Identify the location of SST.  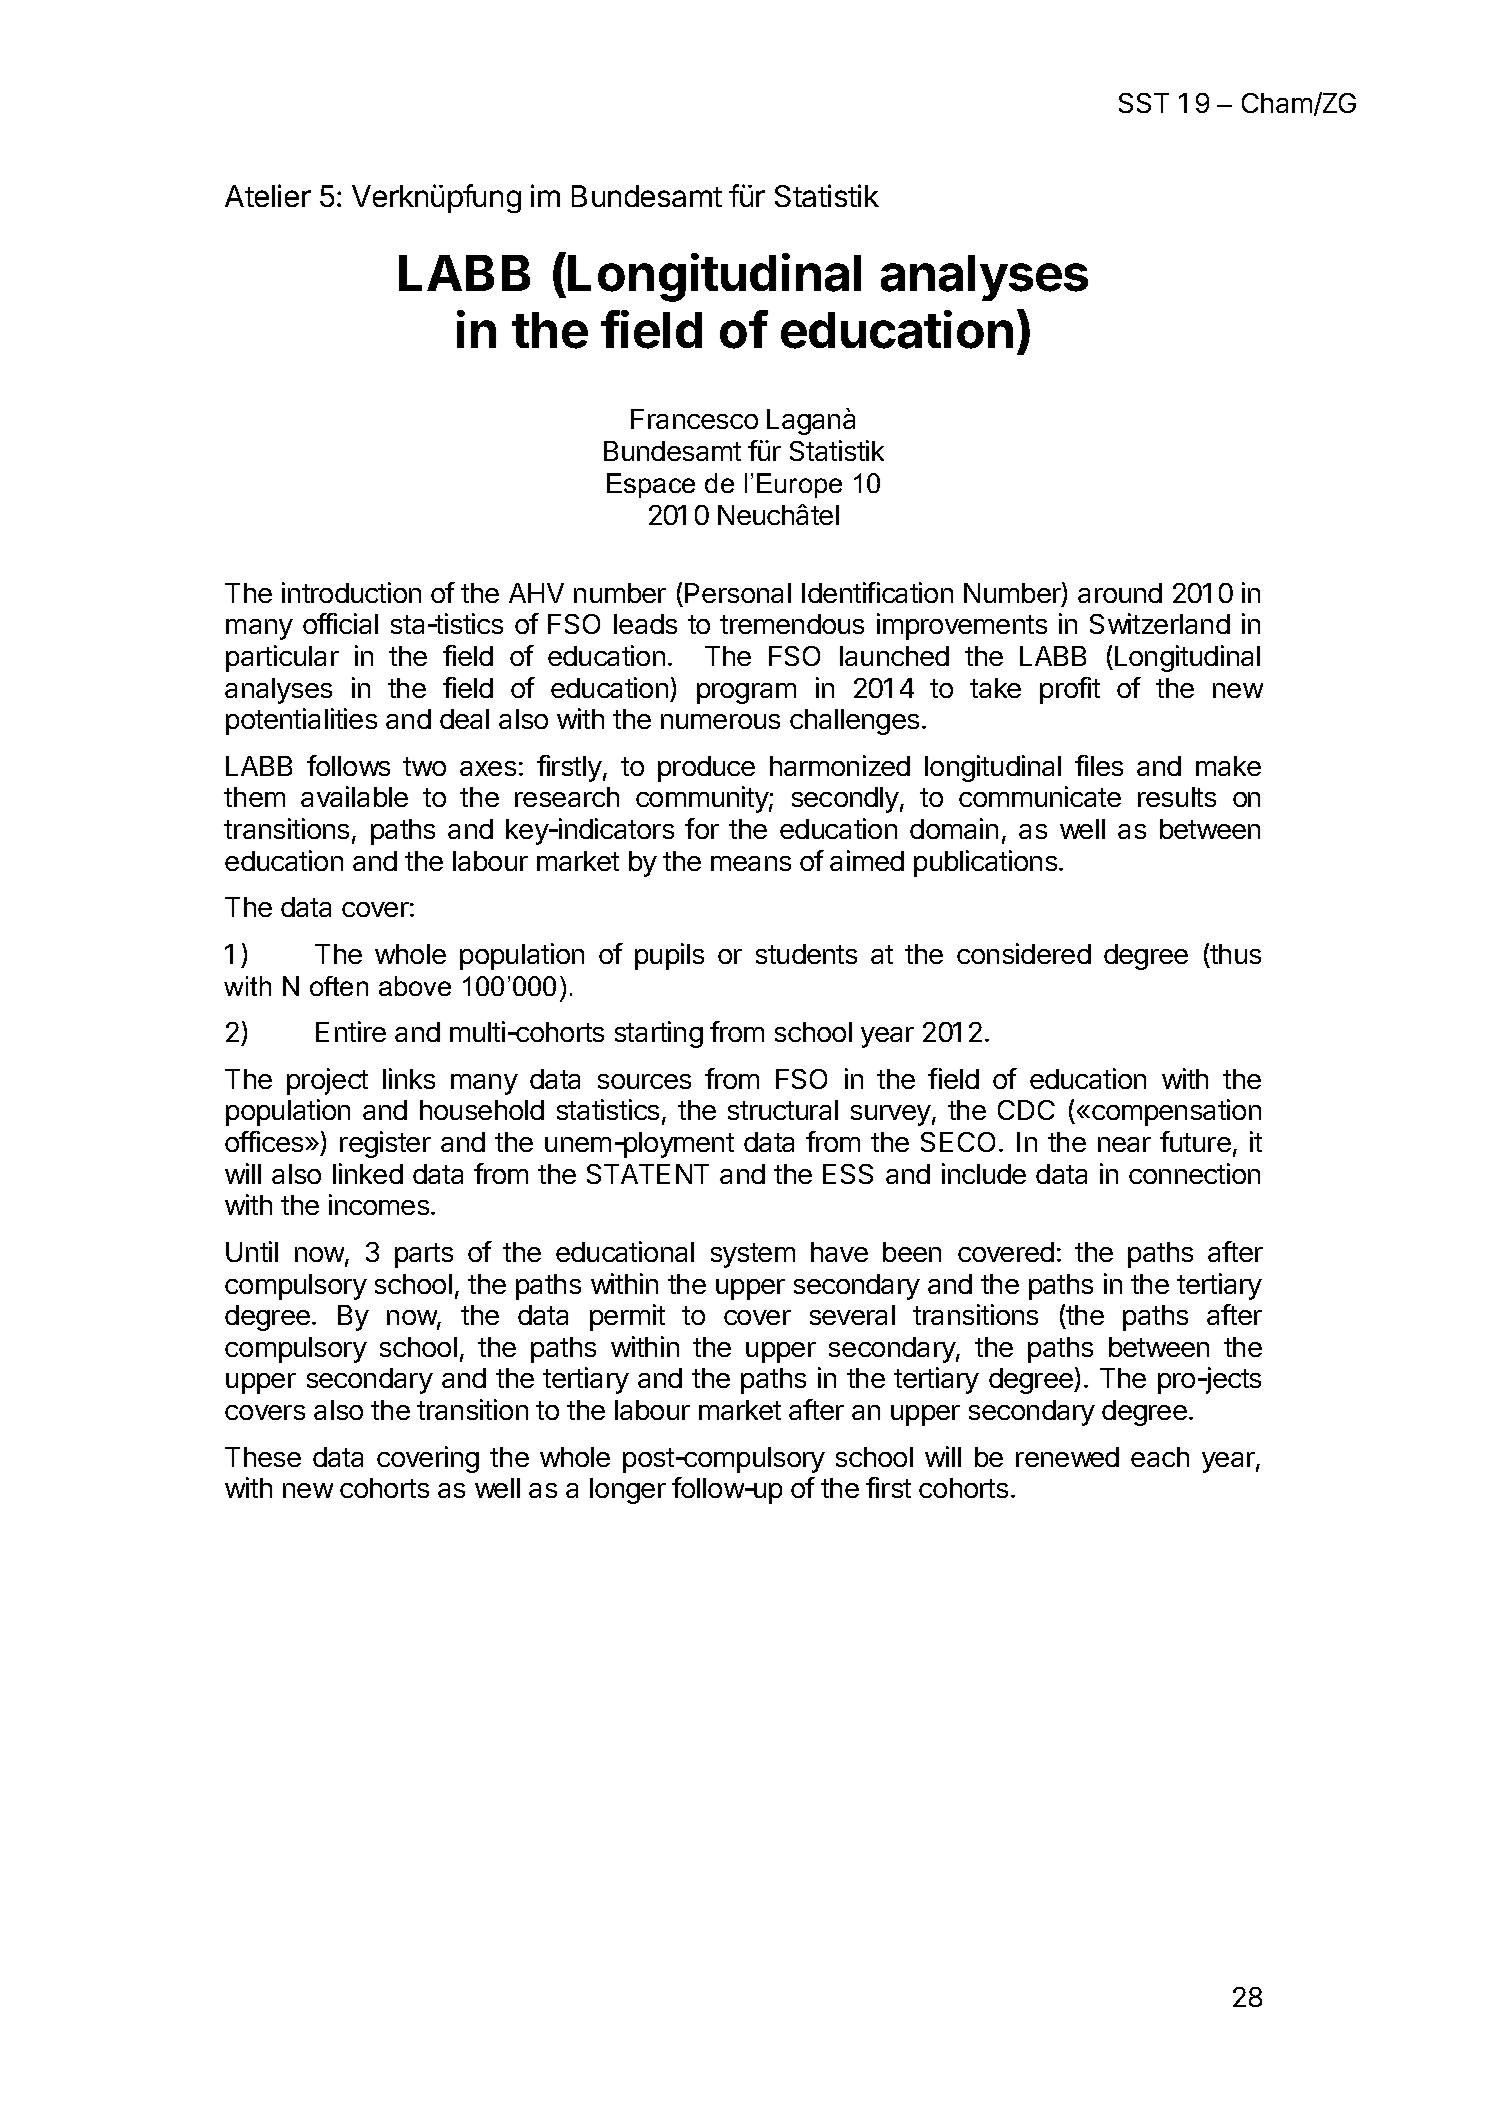
(1144, 103).
